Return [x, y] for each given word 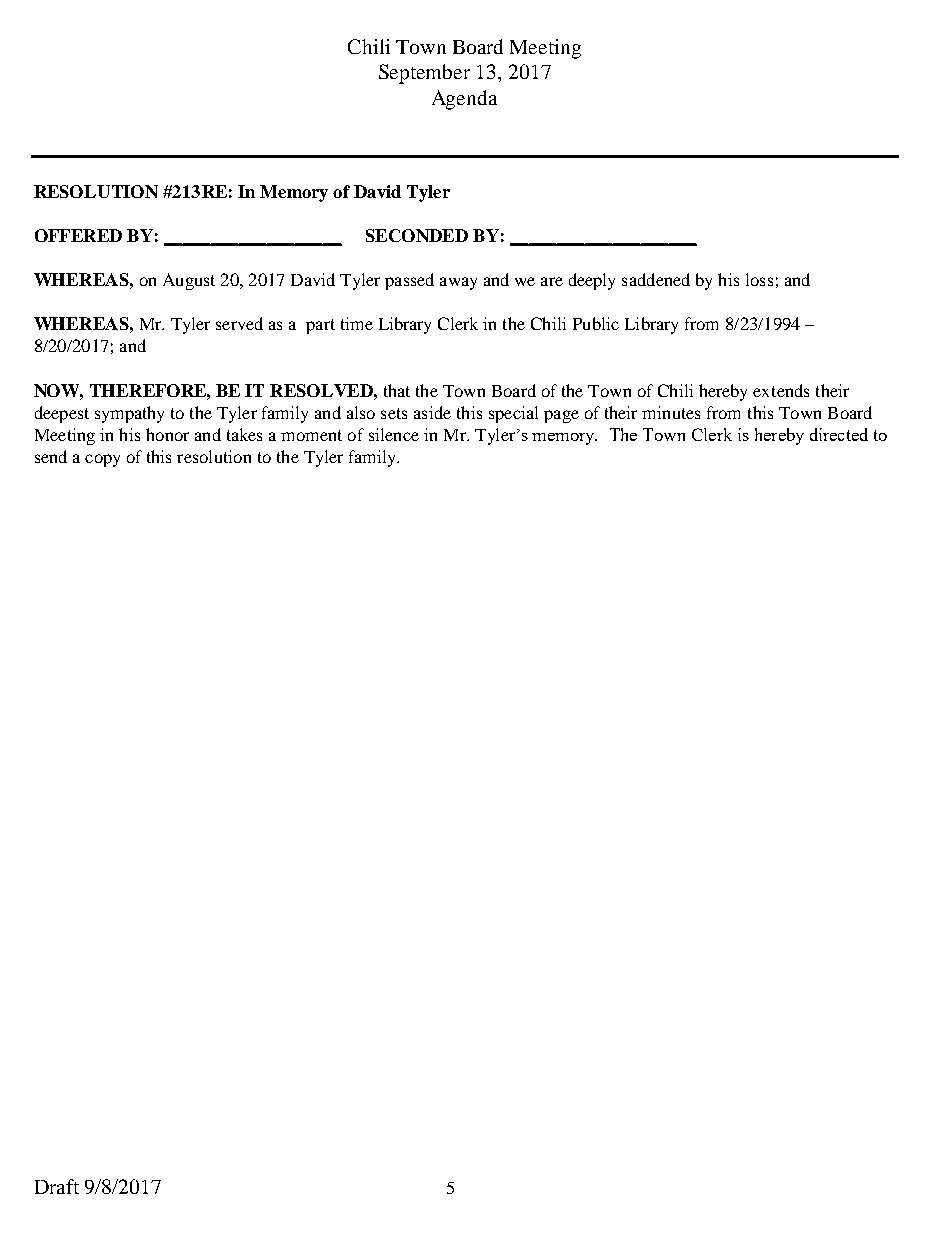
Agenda [464, 100]
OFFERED [78, 235]
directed [839, 434]
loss [759, 279]
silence [394, 434]
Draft [57, 1186]
